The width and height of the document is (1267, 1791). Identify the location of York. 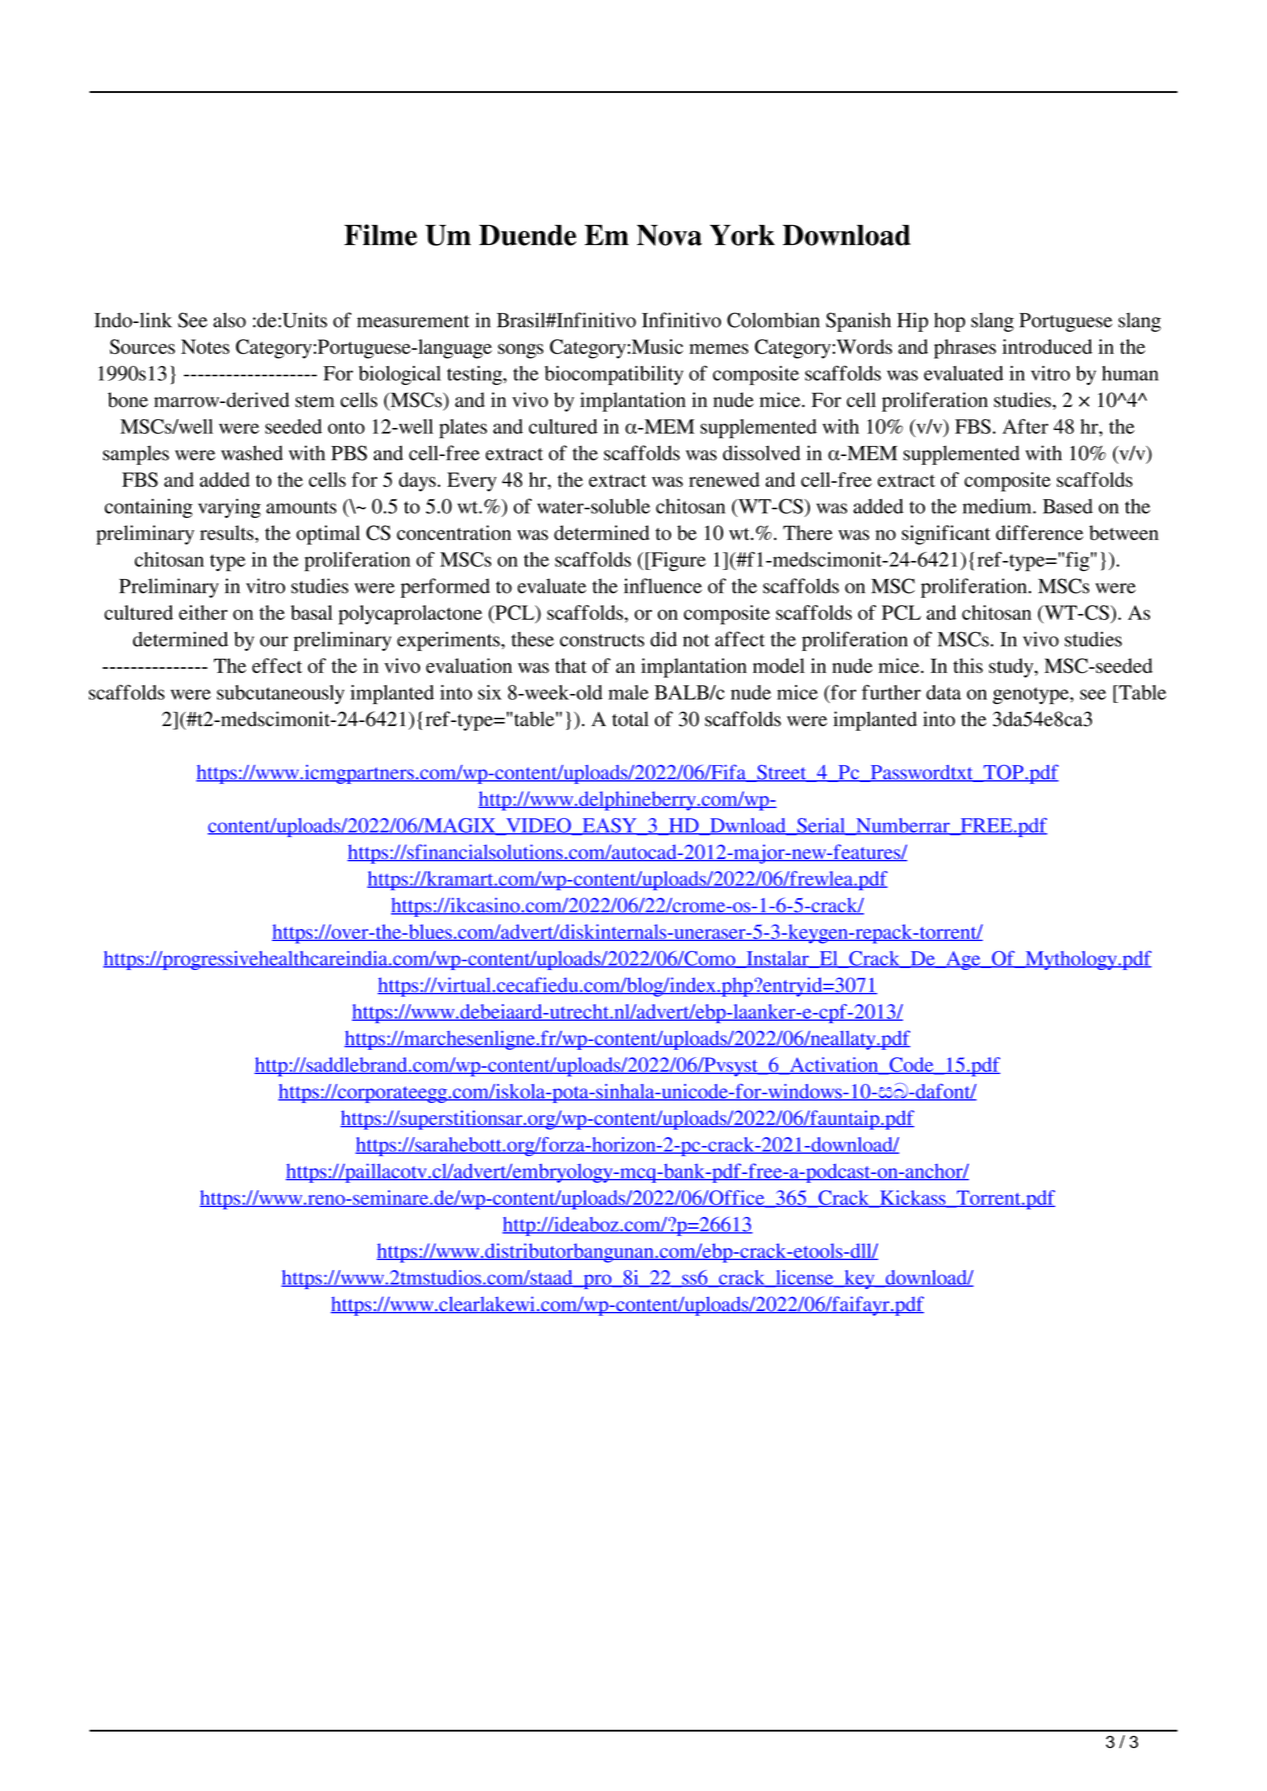
(742, 235).
